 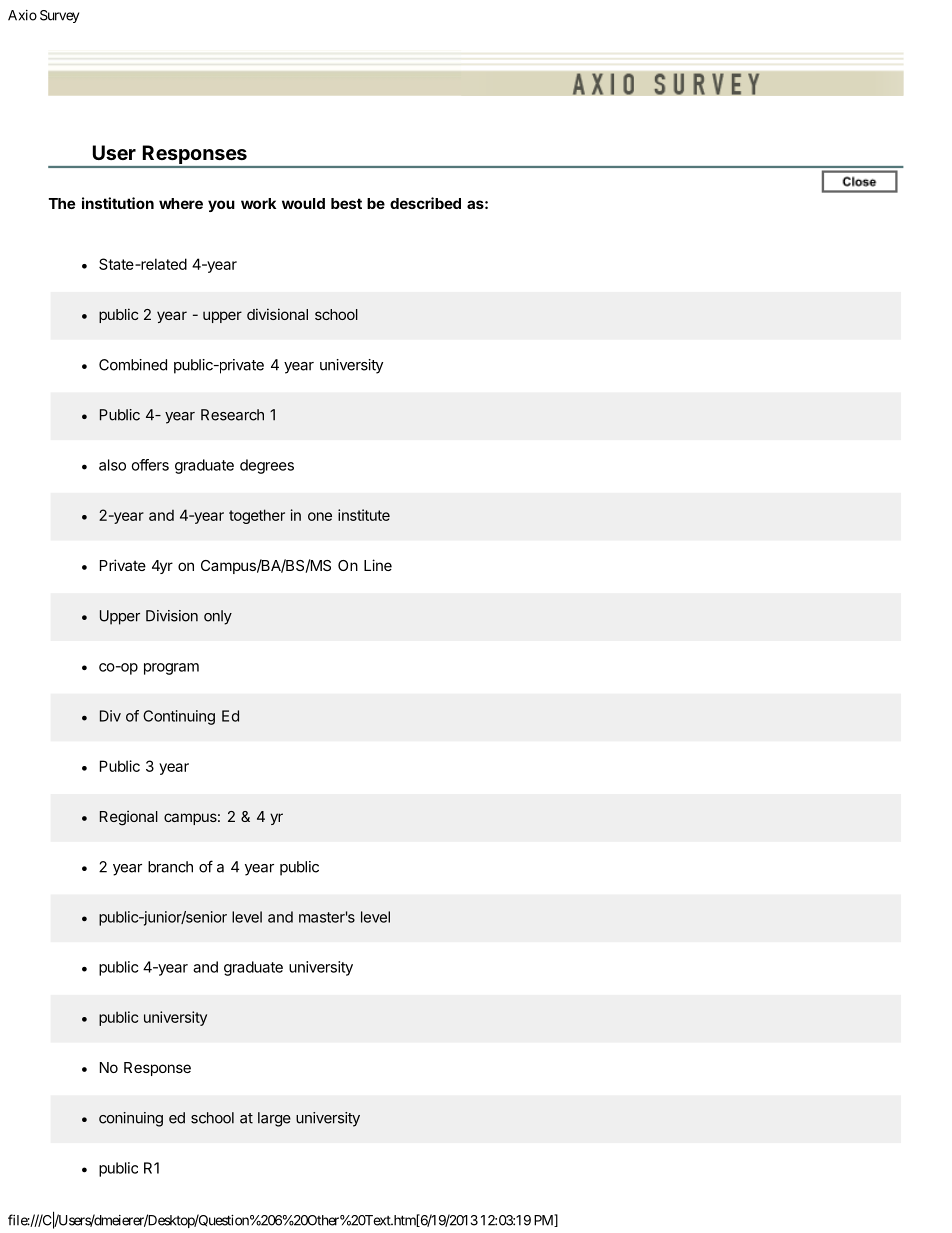 I want to click on Continuing, so click(x=179, y=717).
